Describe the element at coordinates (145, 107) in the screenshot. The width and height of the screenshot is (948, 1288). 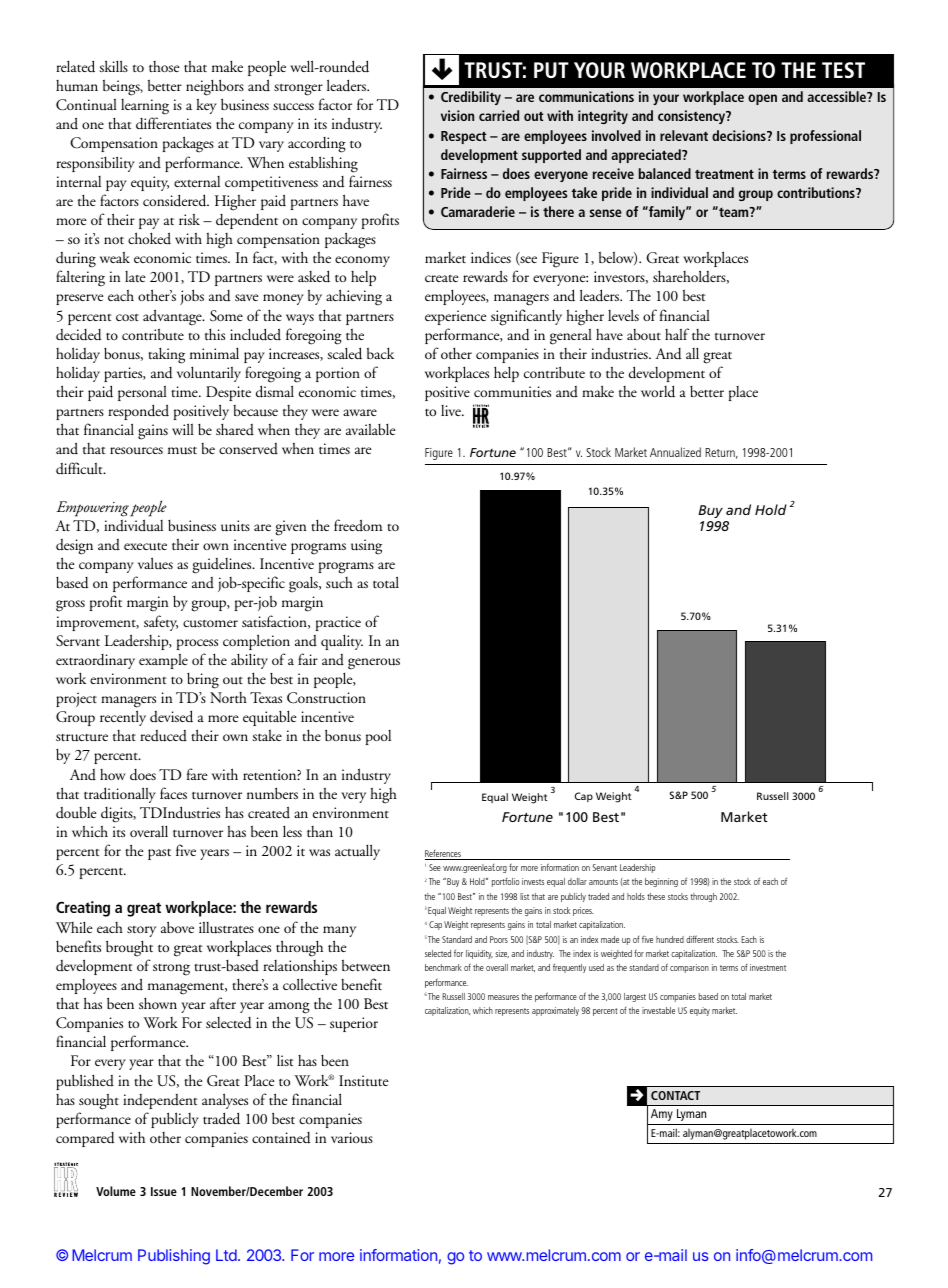
I see `learning` at that location.
